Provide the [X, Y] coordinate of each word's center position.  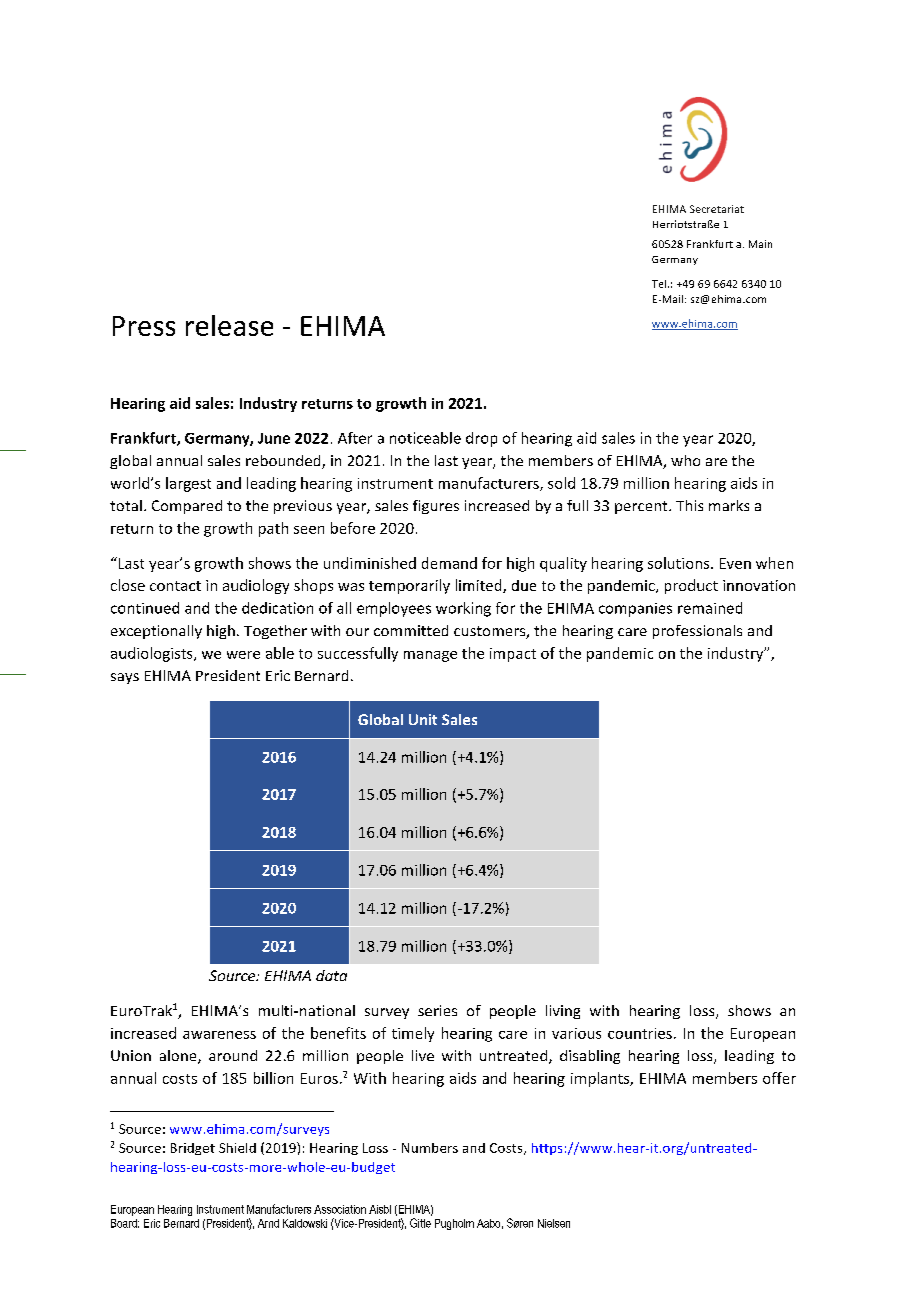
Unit [423, 719]
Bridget [193, 1149]
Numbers [430, 1148]
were [243, 655]
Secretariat [717, 209]
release [229, 325]
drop [481, 439]
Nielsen [554, 1223]
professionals [697, 632]
